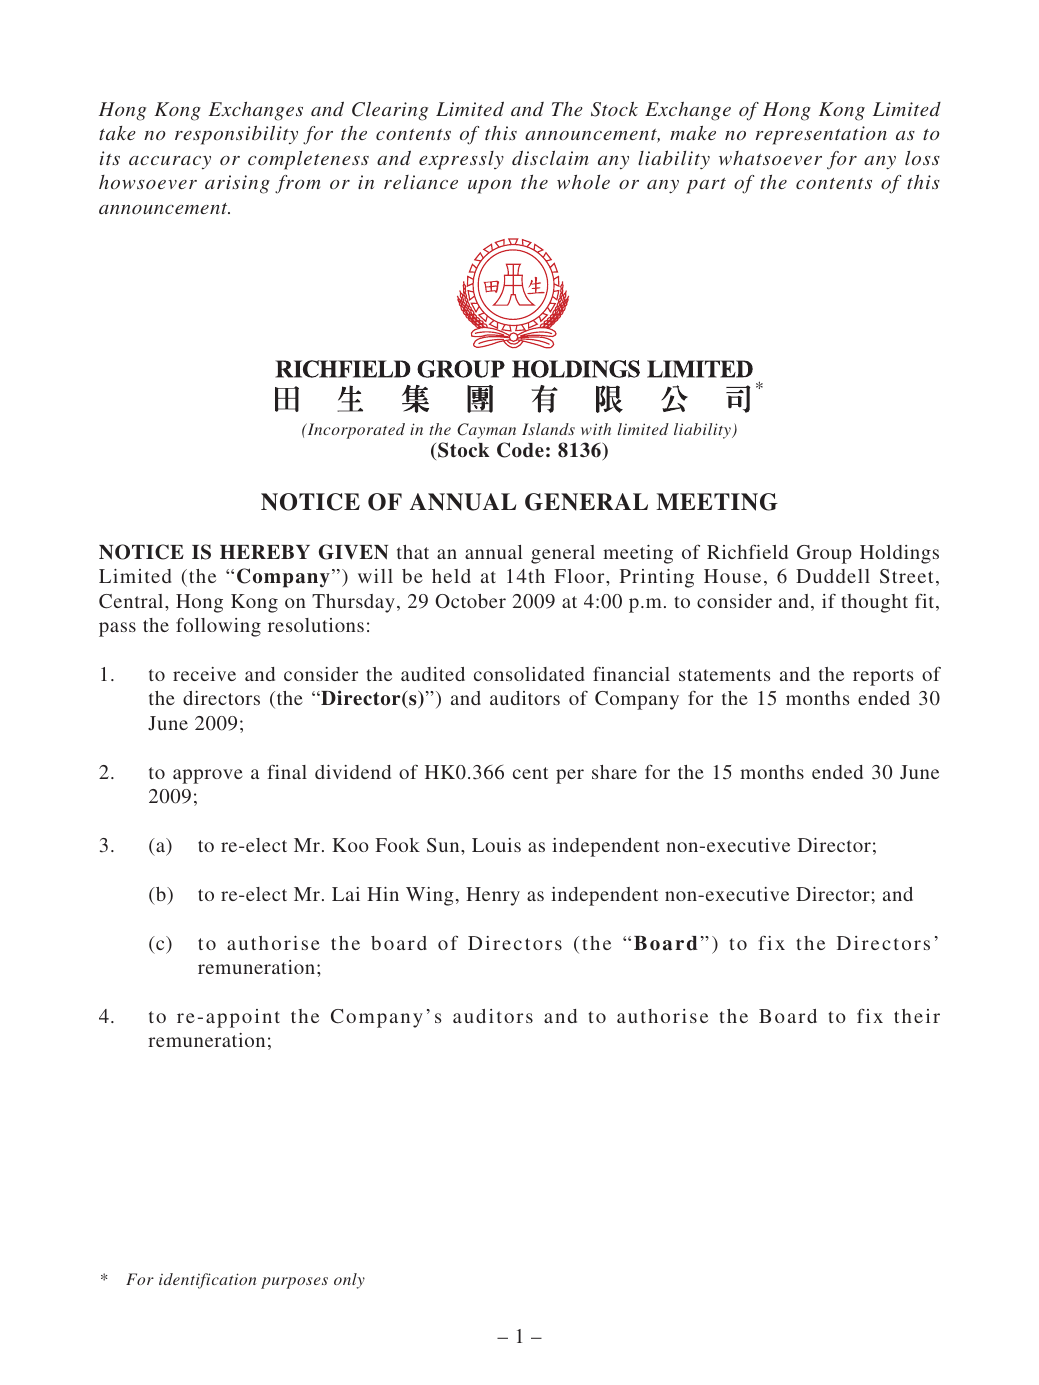 The height and width of the screenshot is (1385, 1039). What do you see at coordinates (236, 135) in the screenshot?
I see `responsibility` at bounding box center [236, 135].
